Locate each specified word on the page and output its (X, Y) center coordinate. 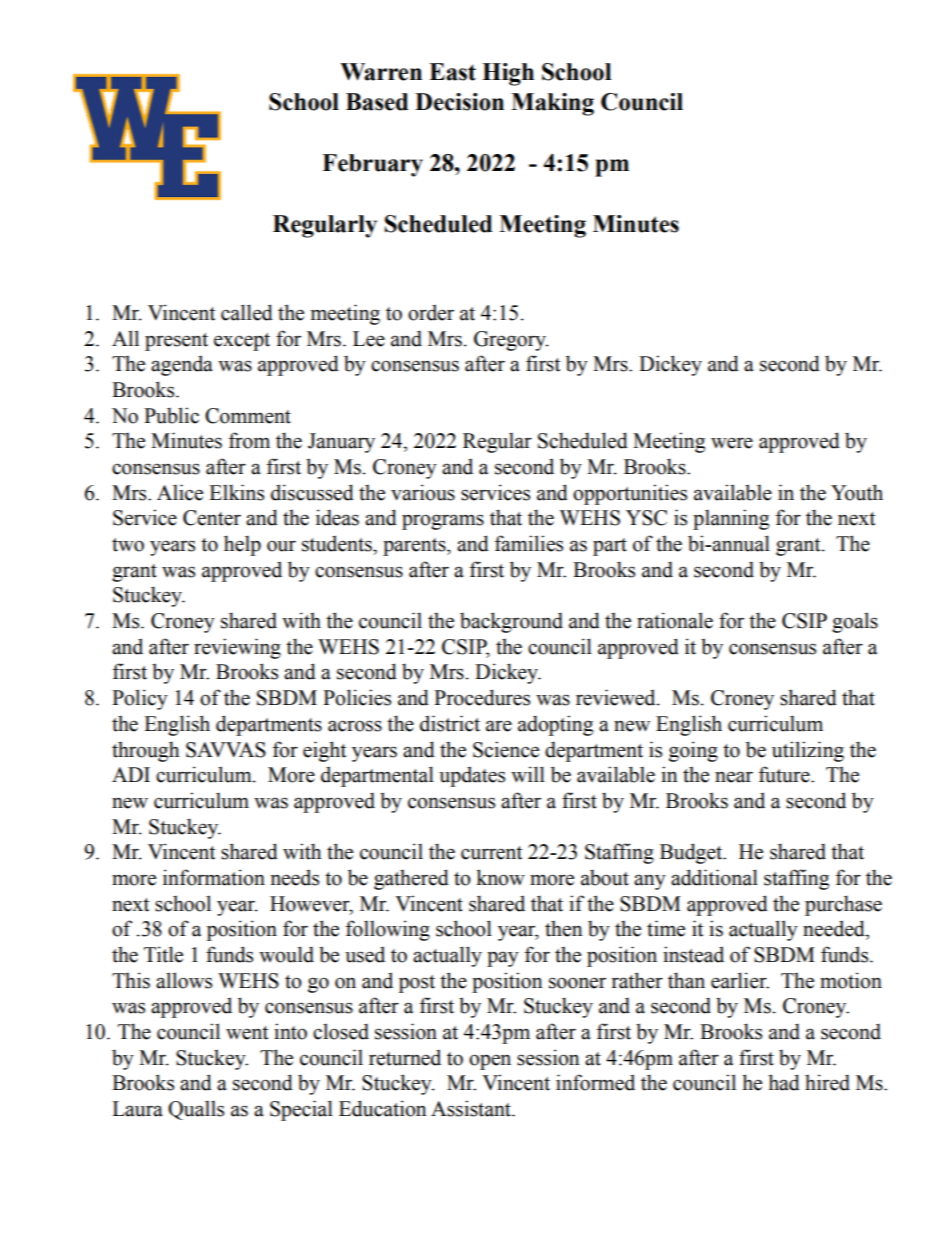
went (247, 1033)
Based (377, 102)
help (242, 545)
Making (552, 104)
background (511, 622)
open (490, 1062)
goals (855, 622)
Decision (459, 102)
